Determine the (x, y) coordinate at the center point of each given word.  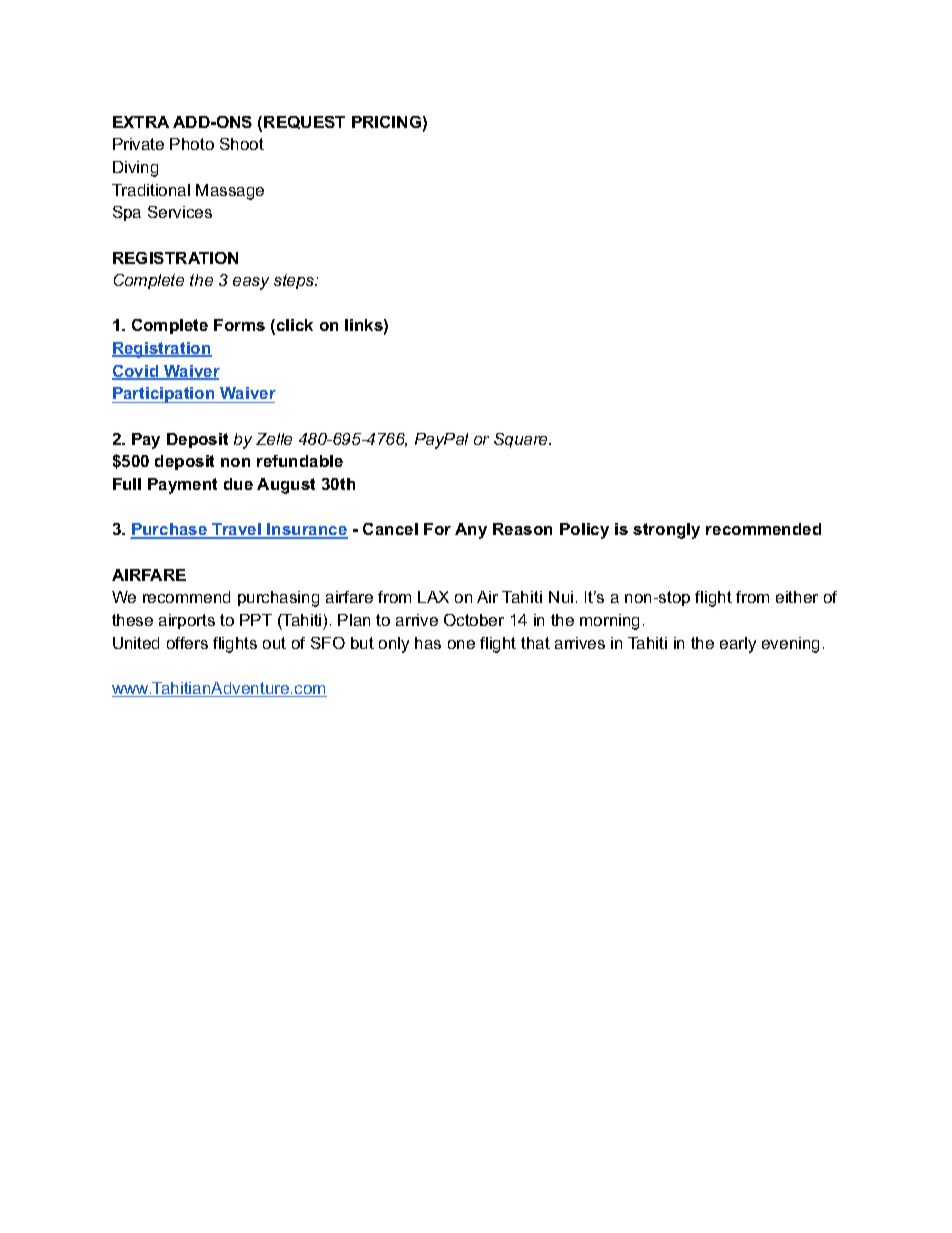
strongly (666, 531)
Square (522, 440)
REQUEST (304, 122)
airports (187, 621)
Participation (164, 395)
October (474, 620)
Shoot (242, 144)
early (738, 645)
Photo (192, 144)
